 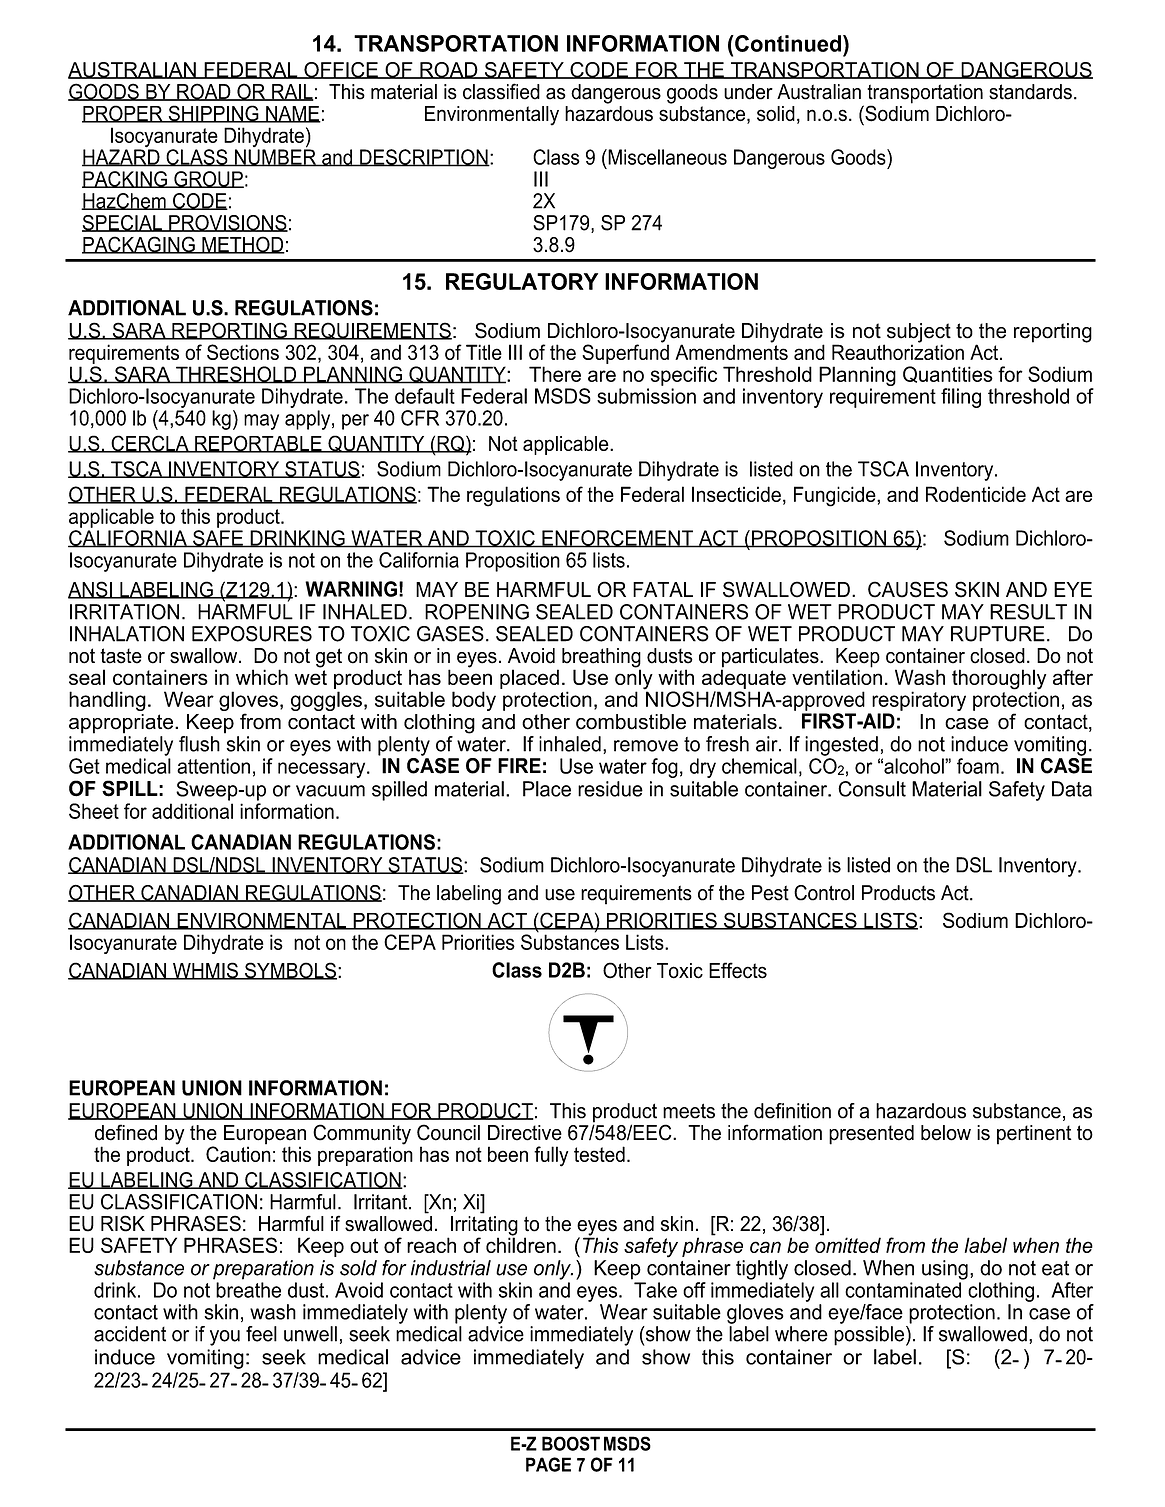 What do you see at coordinates (290, 971) in the screenshot?
I see `SYMBOLS` at bounding box center [290, 971].
